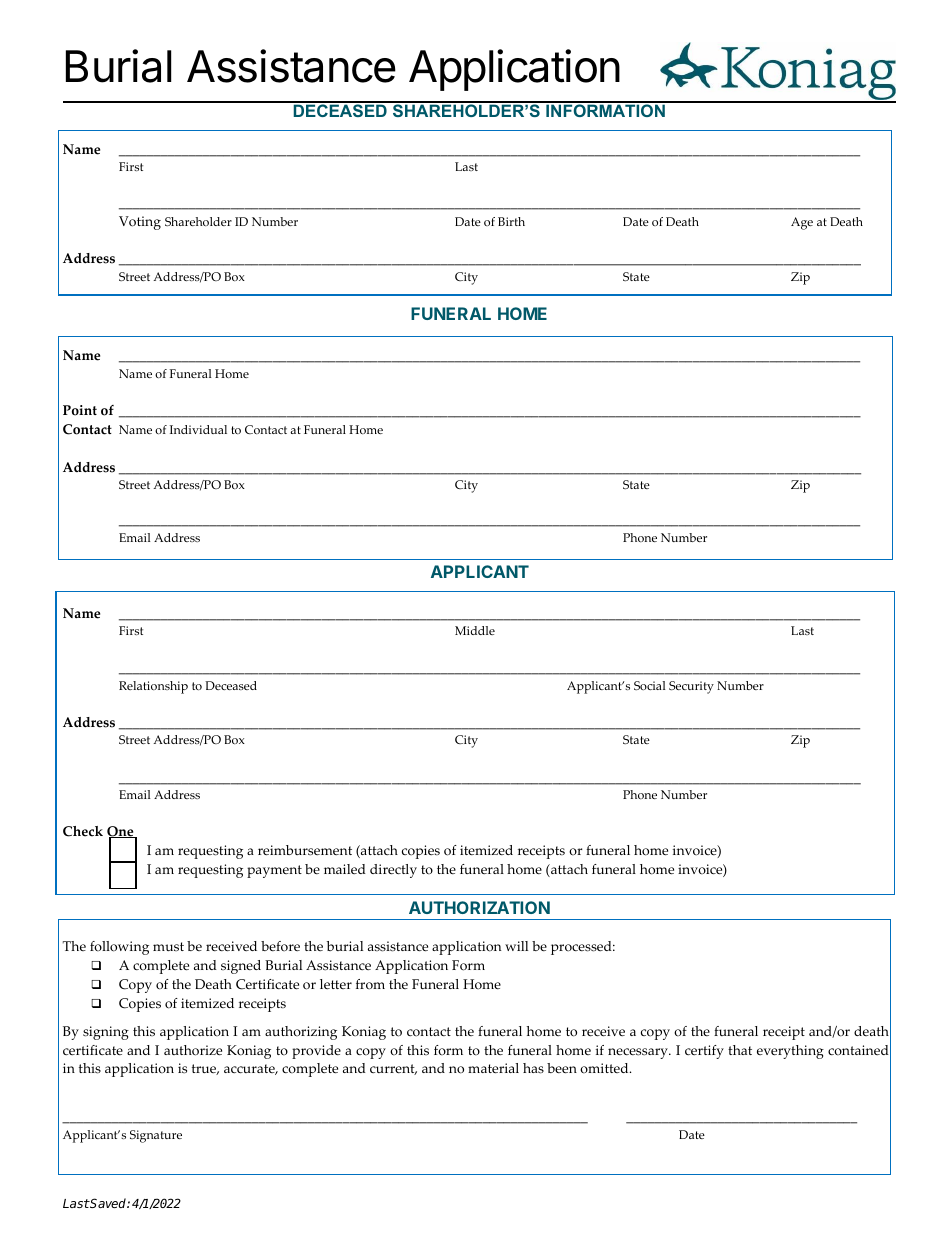 This screenshot has width=952, height=1233. I want to click on Birth, so click(511, 221).
